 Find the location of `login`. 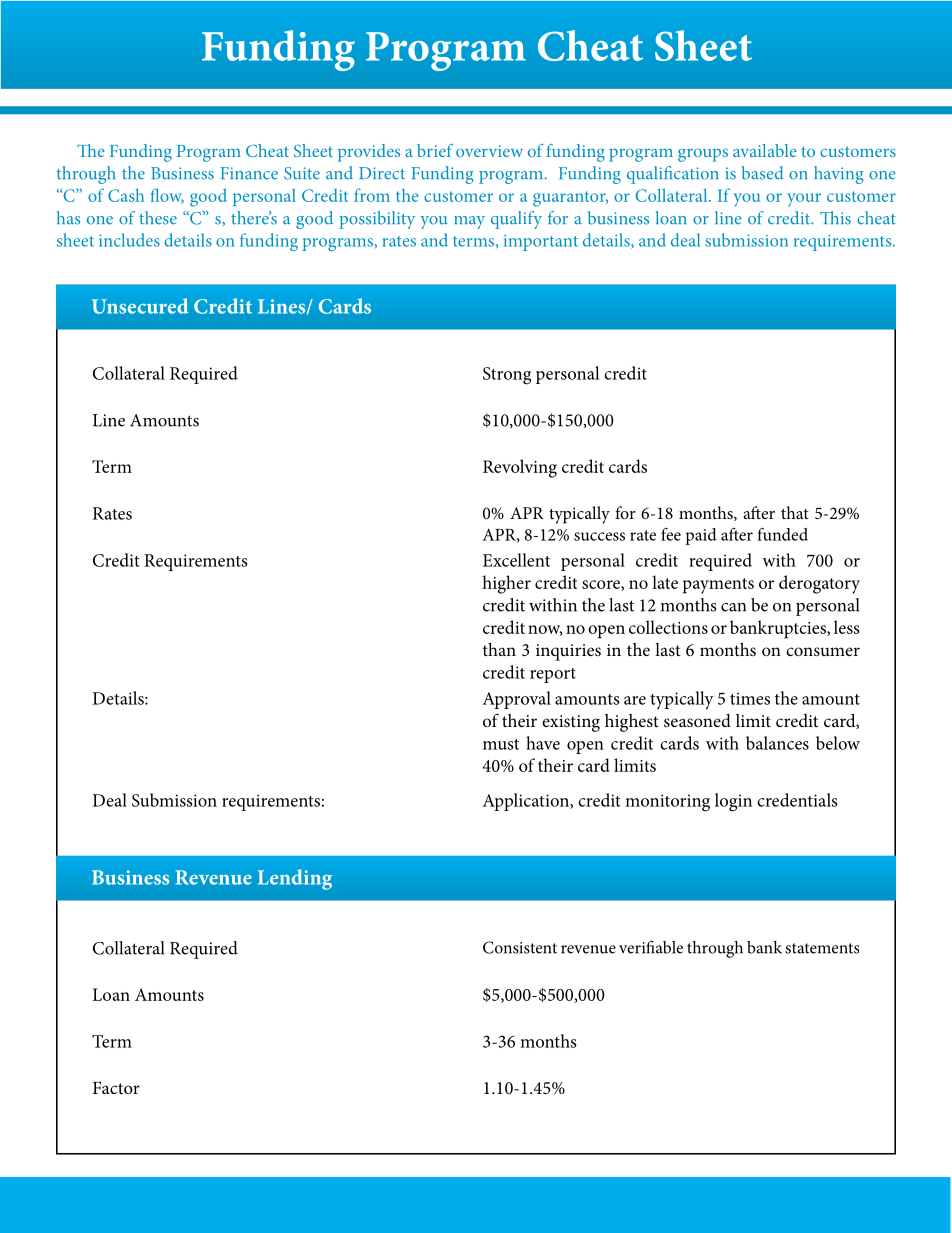

login is located at coordinates (733, 802).
